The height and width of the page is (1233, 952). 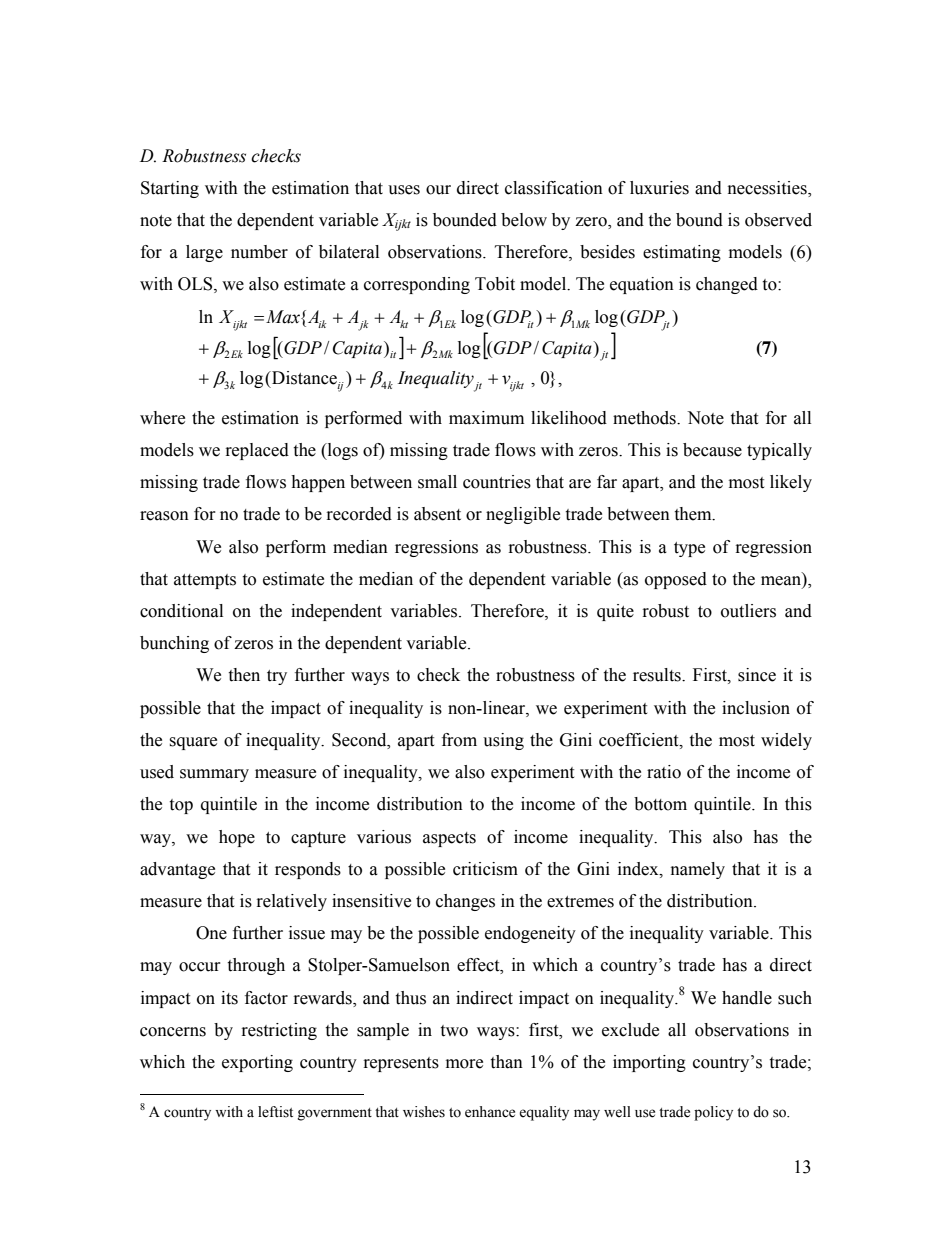 What do you see at coordinates (449, 839) in the page?
I see `aspects` at bounding box center [449, 839].
